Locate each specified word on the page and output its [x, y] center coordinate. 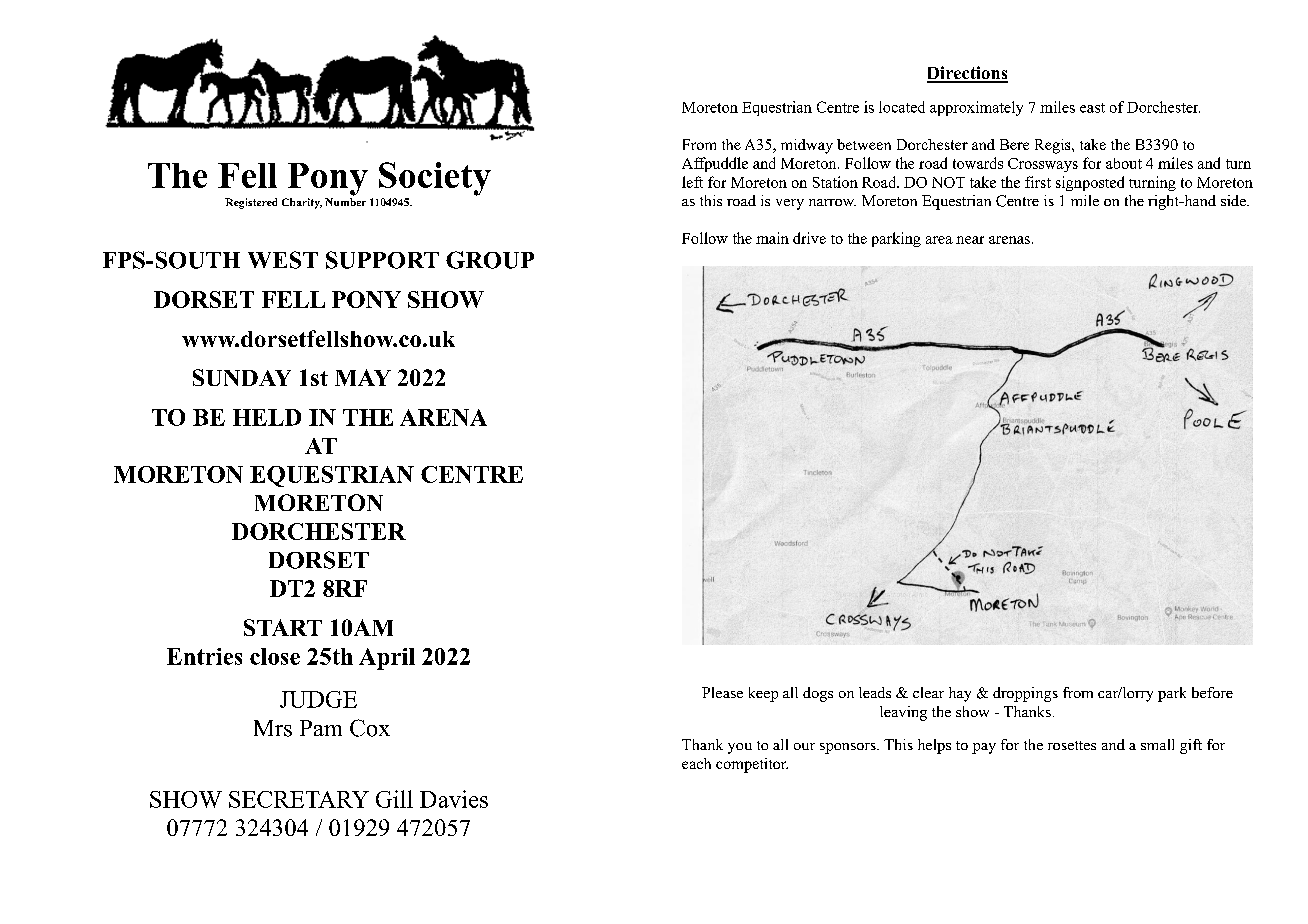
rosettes [1072, 745]
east [1092, 108]
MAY [363, 377]
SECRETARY [299, 799]
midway [807, 146]
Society [435, 179]
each [696, 763]
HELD [267, 417]
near [970, 240]
